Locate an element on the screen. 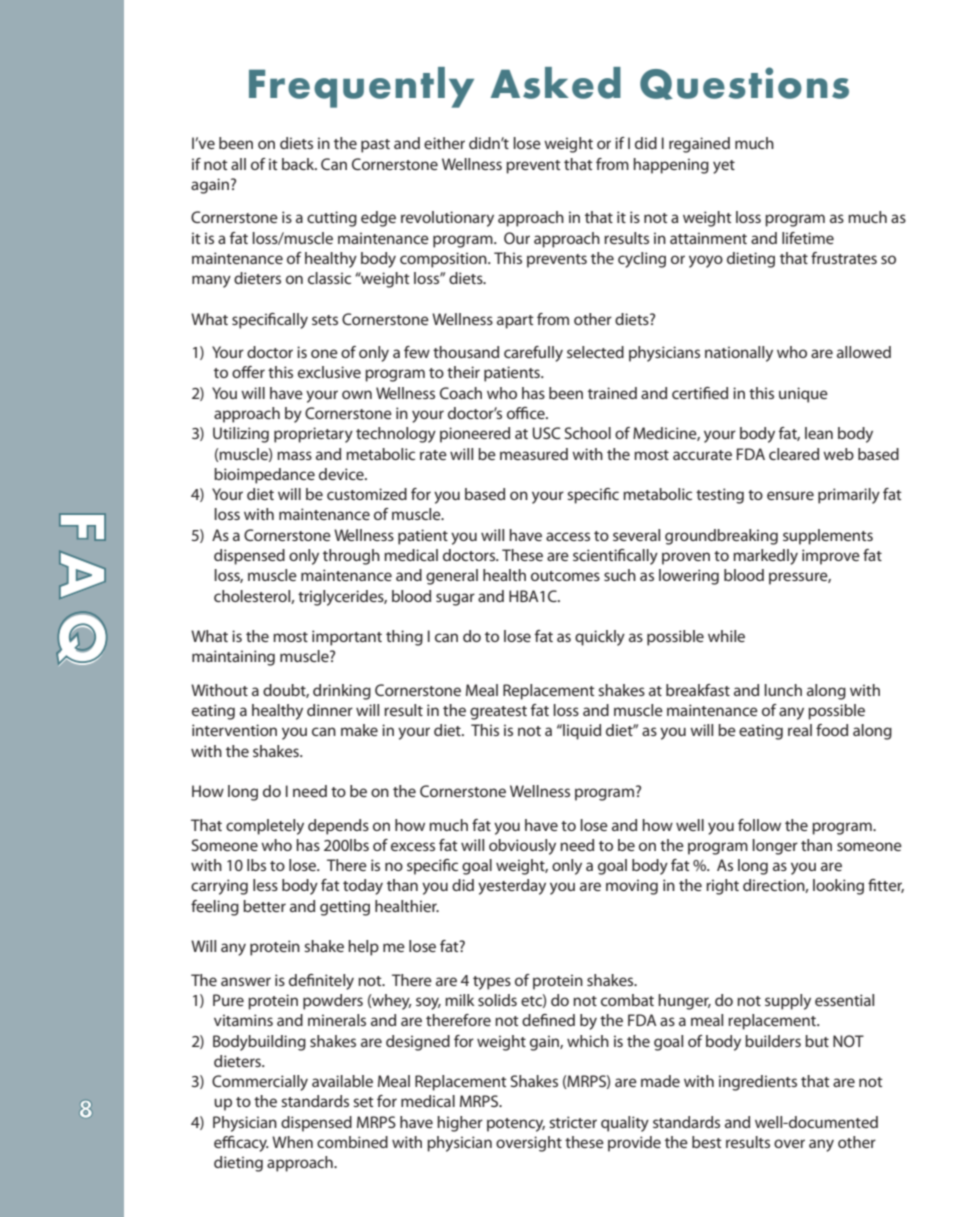 This screenshot has width=980, height=1217. cleared is located at coordinates (794, 454).
